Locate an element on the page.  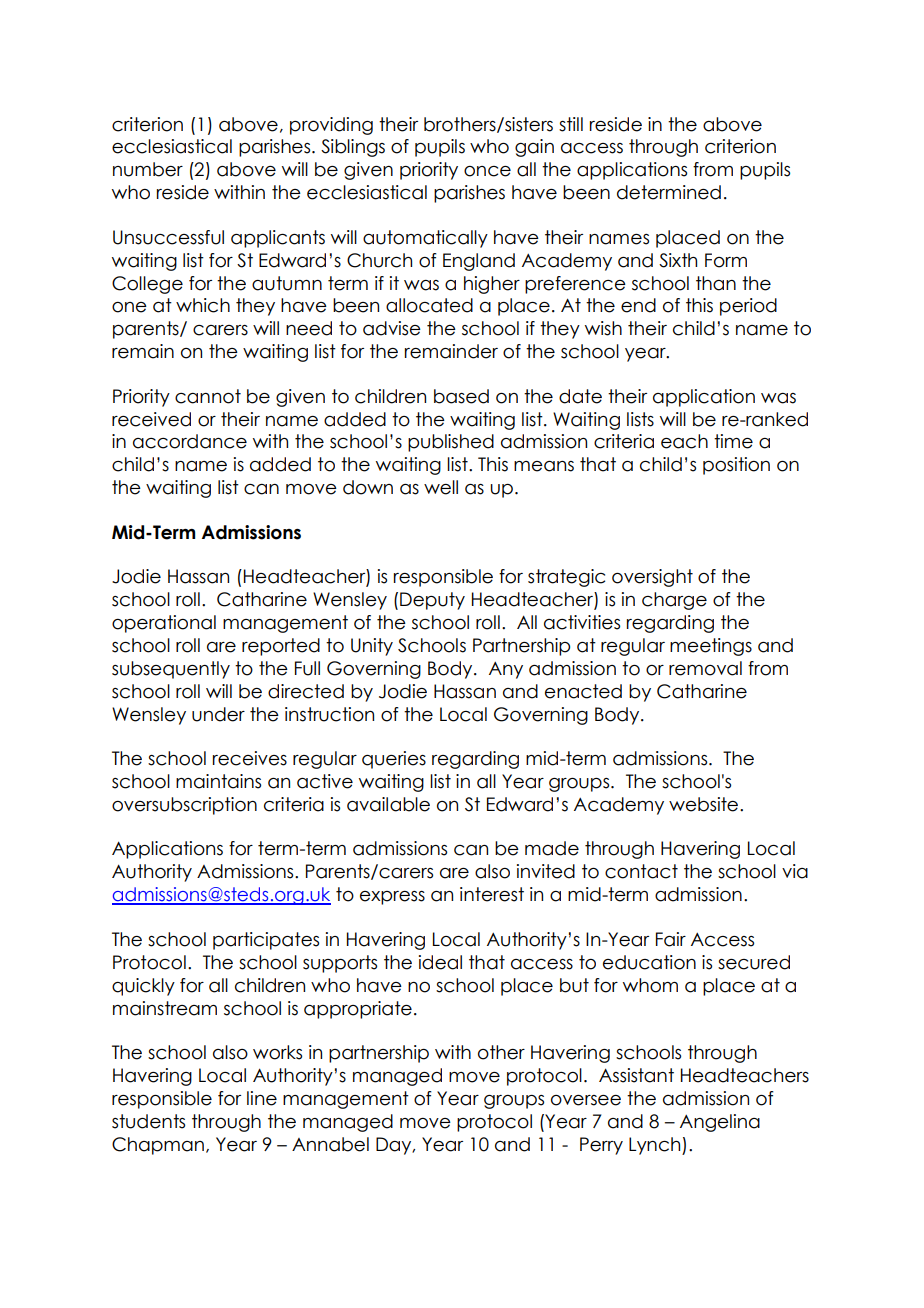
cannot is located at coordinates (208, 396).
